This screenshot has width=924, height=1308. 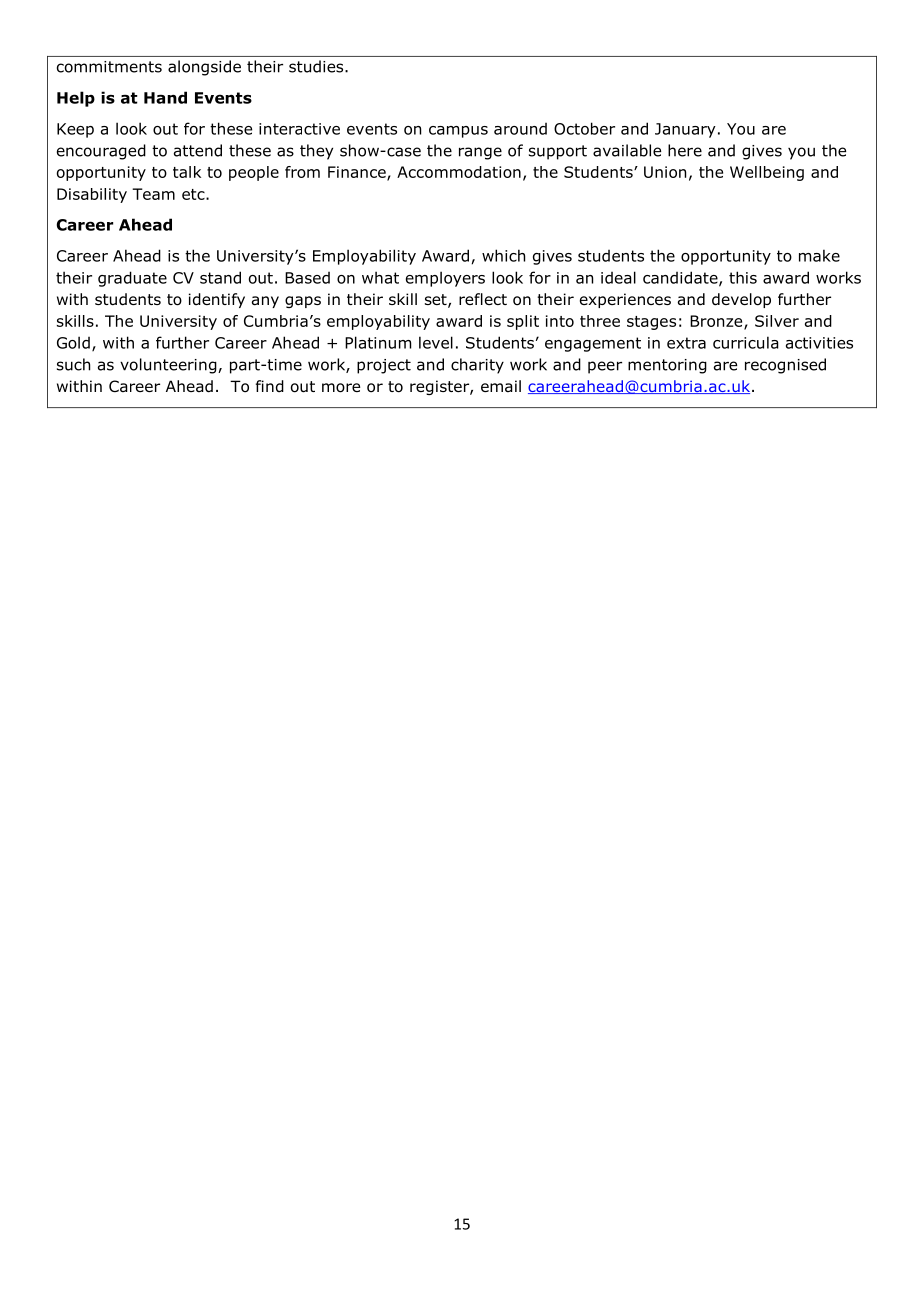 What do you see at coordinates (743, 277) in the screenshot?
I see `this` at bounding box center [743, 277].
